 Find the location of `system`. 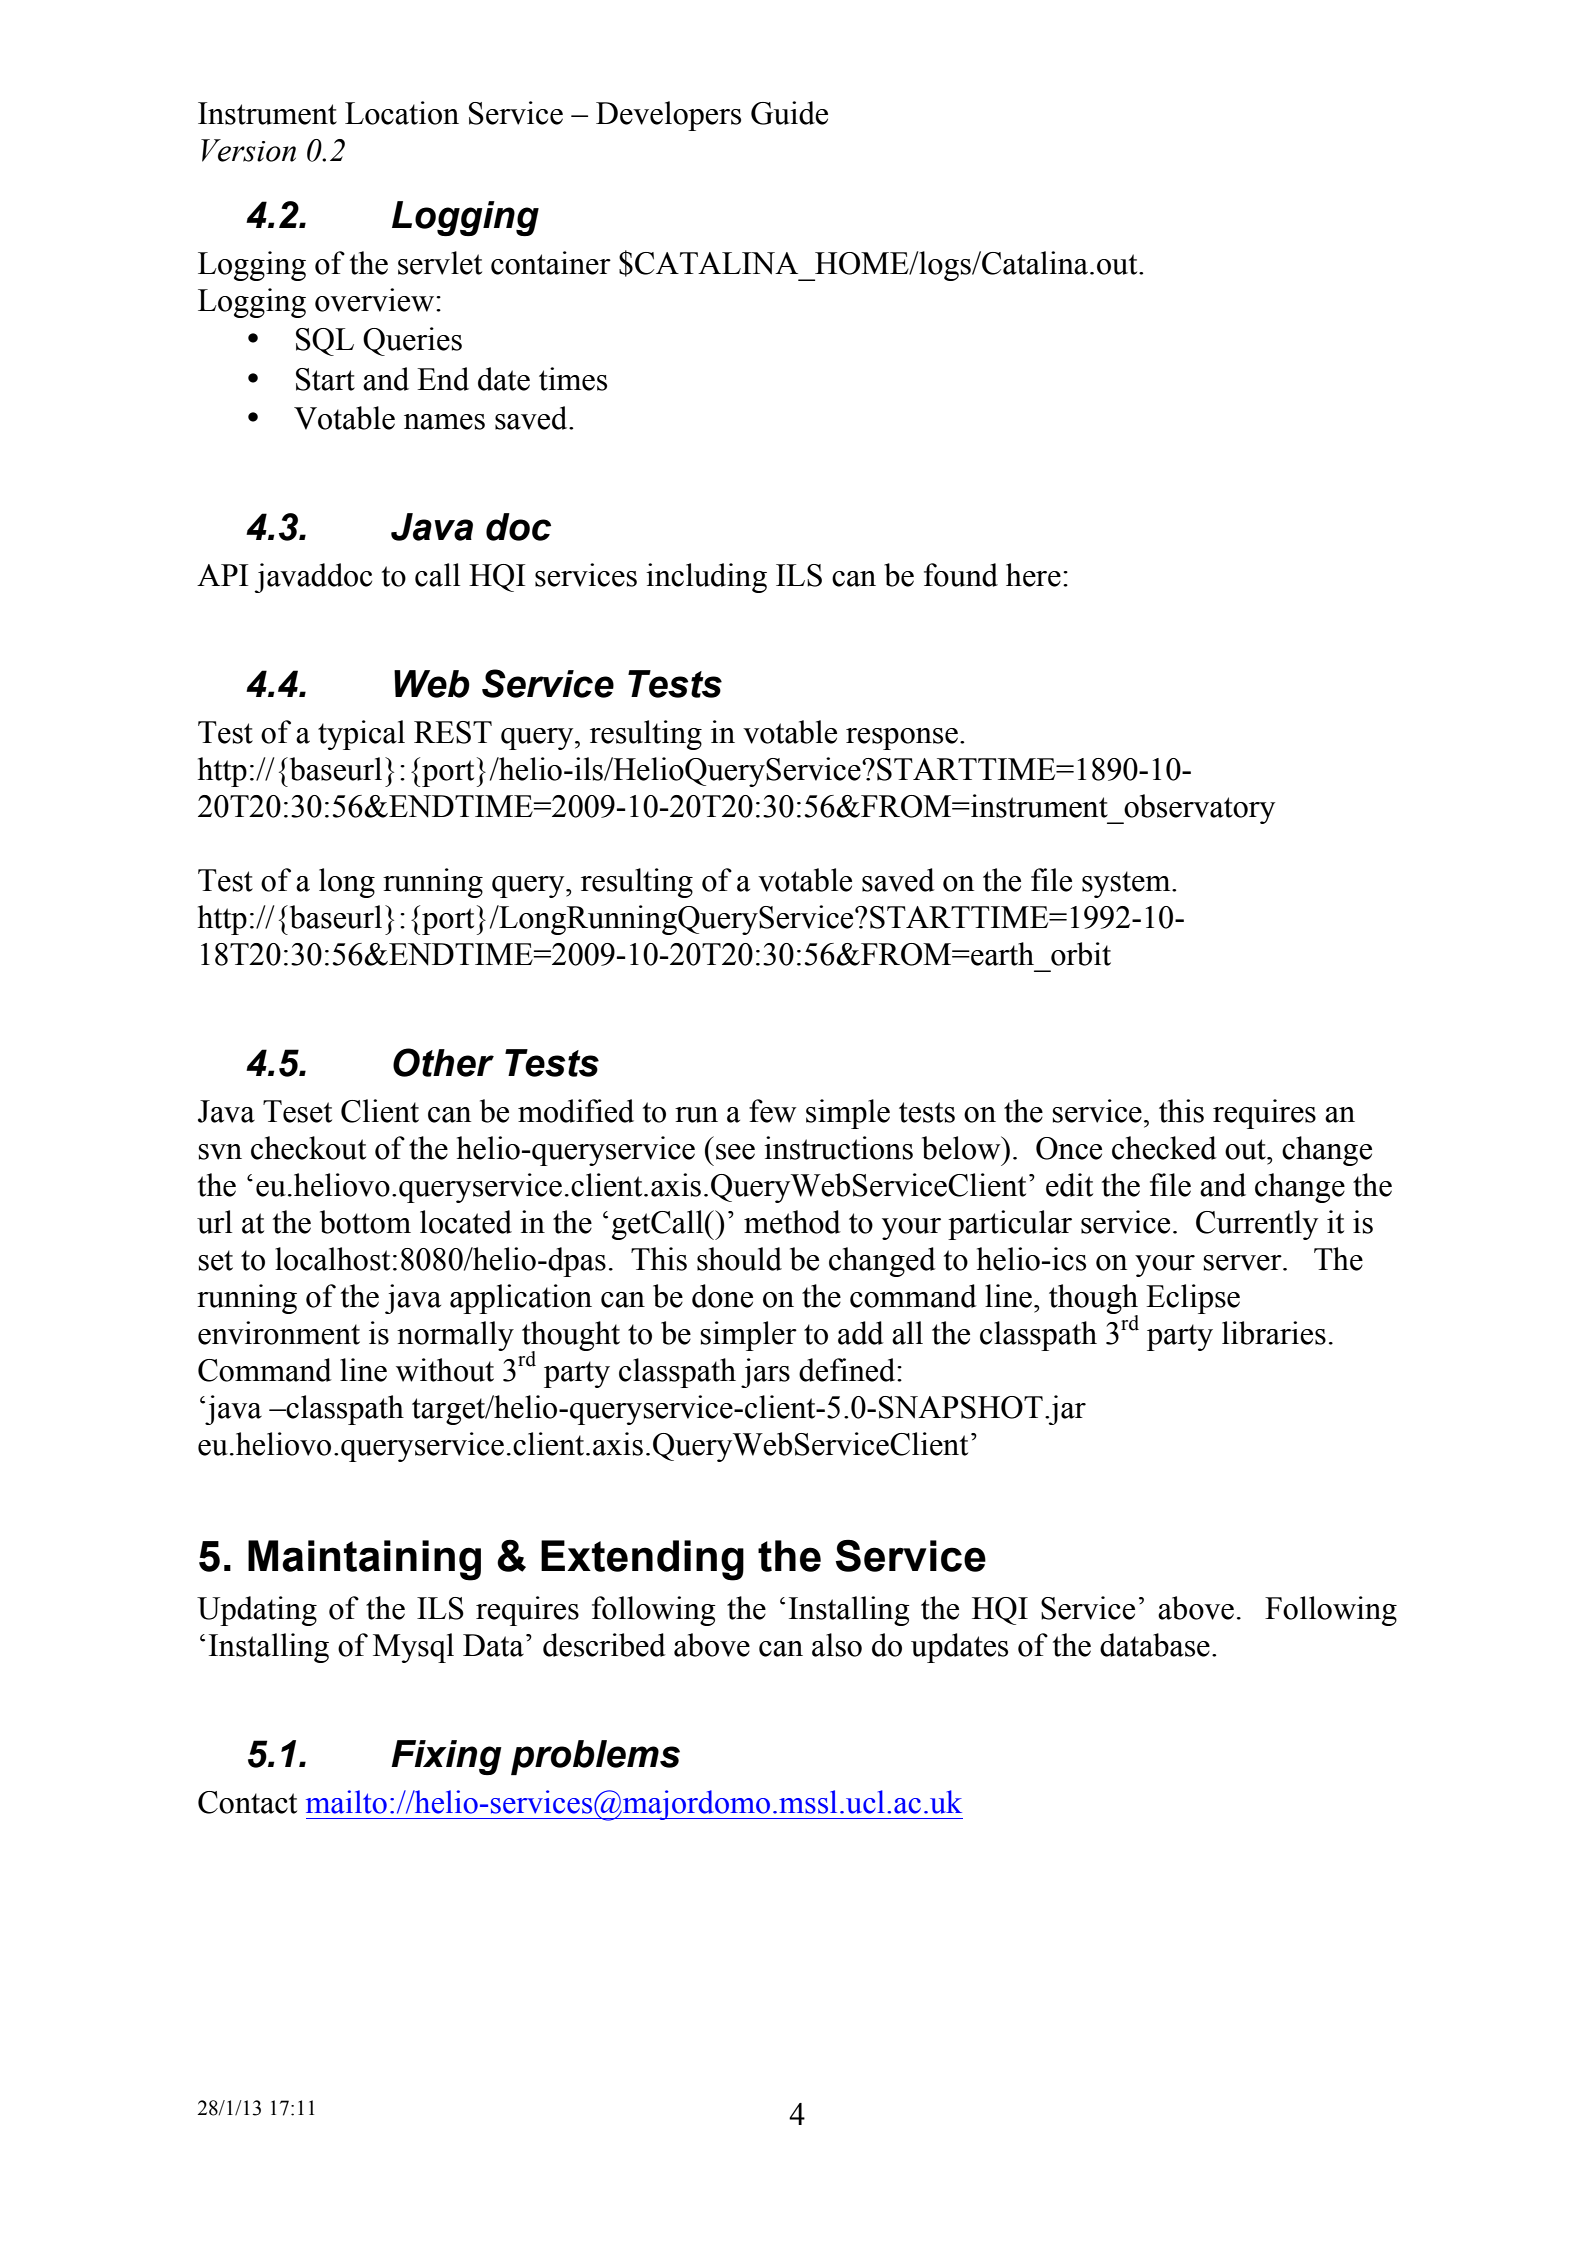

system is located at coordinates (1127, 884).
